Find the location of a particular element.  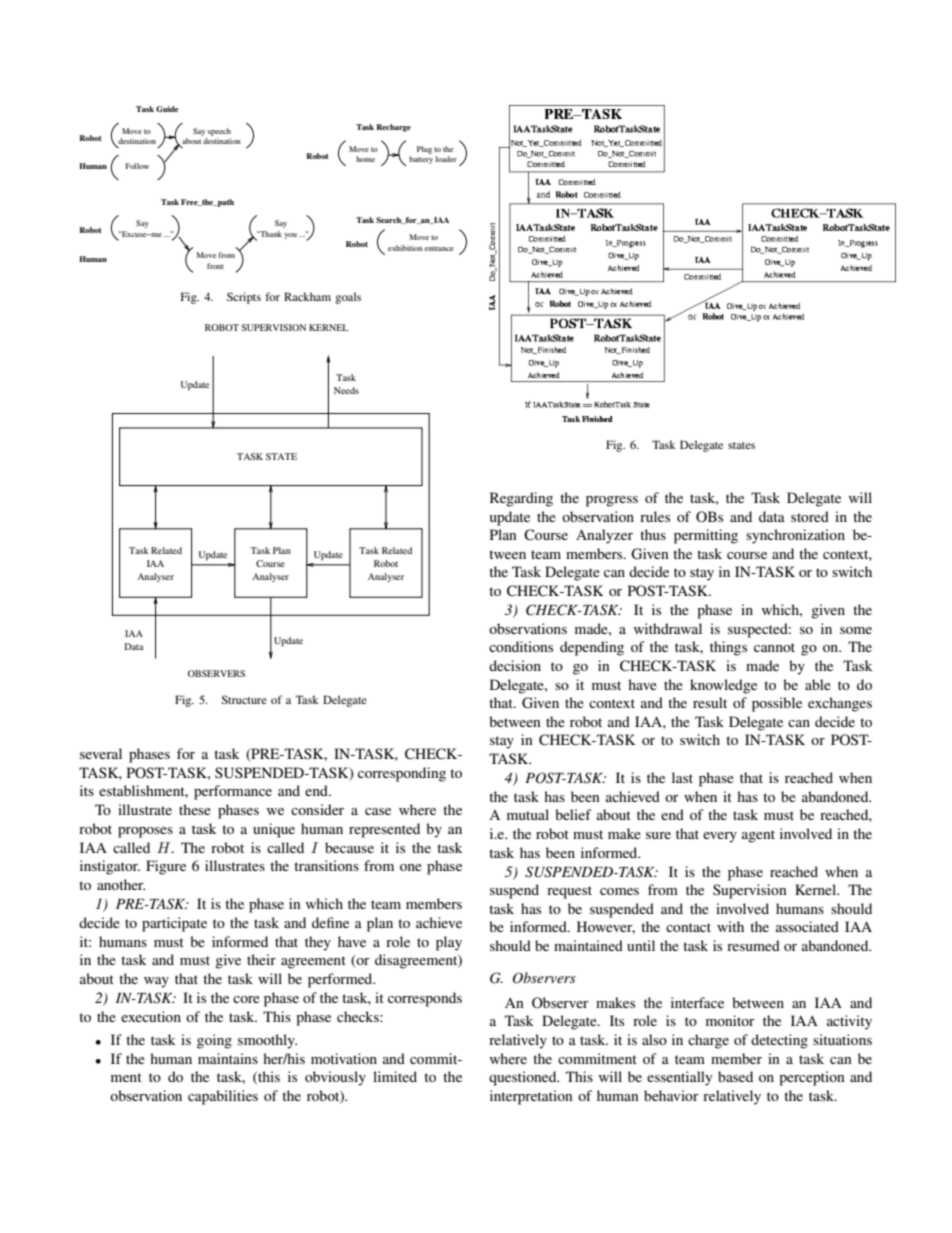

Plug is located at coordinates (424, 150).
